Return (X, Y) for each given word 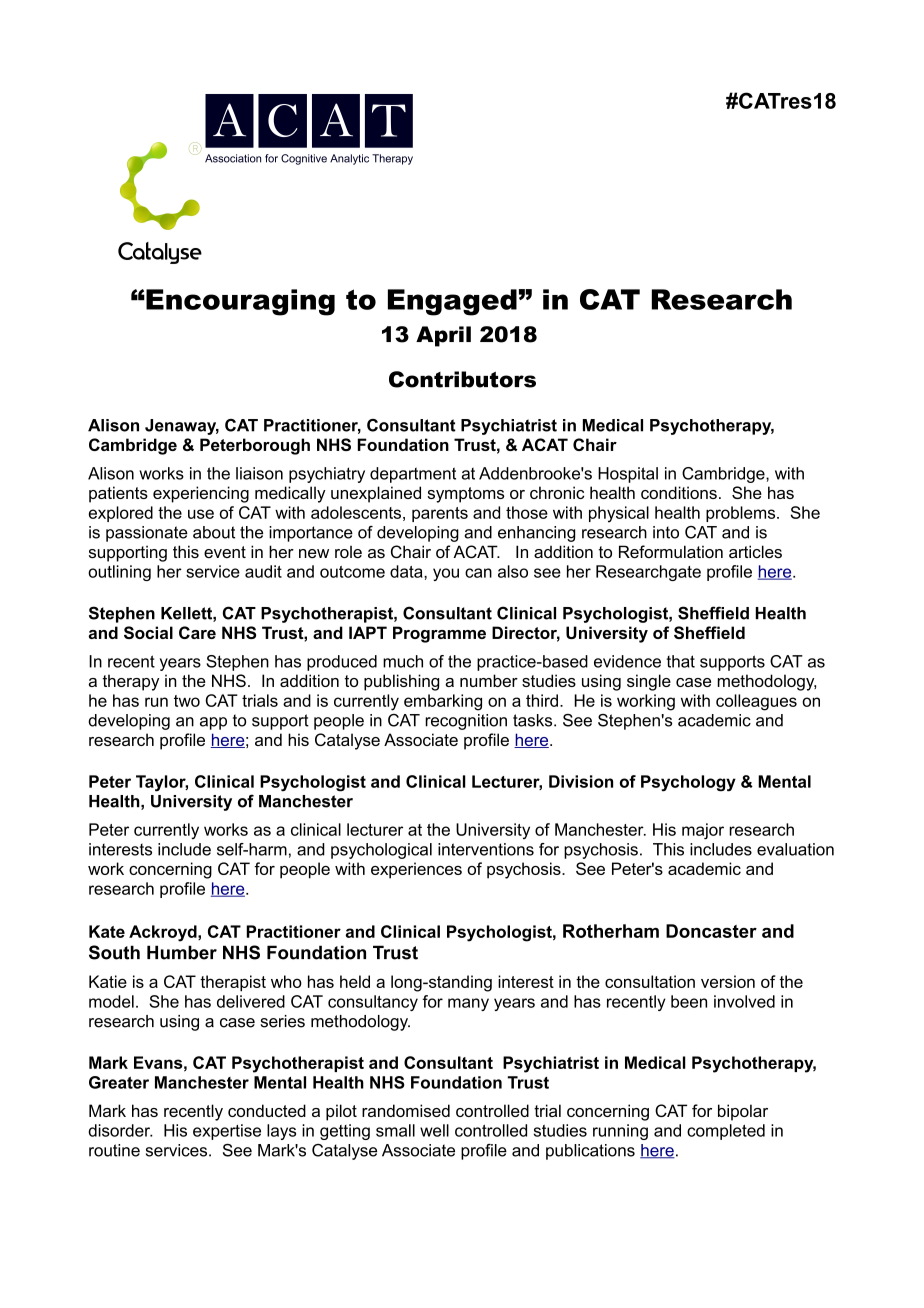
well (434, 1130)
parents (440, 514)
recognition (466, 722)
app (213, 723)
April (443, 336)
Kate (107, 931)
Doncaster (711, 931)
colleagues (756, 702)
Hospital (628, 475)
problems (742, 514)
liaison (259, 473)
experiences (416, 870)
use (201, 514)
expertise (227, 1132)
